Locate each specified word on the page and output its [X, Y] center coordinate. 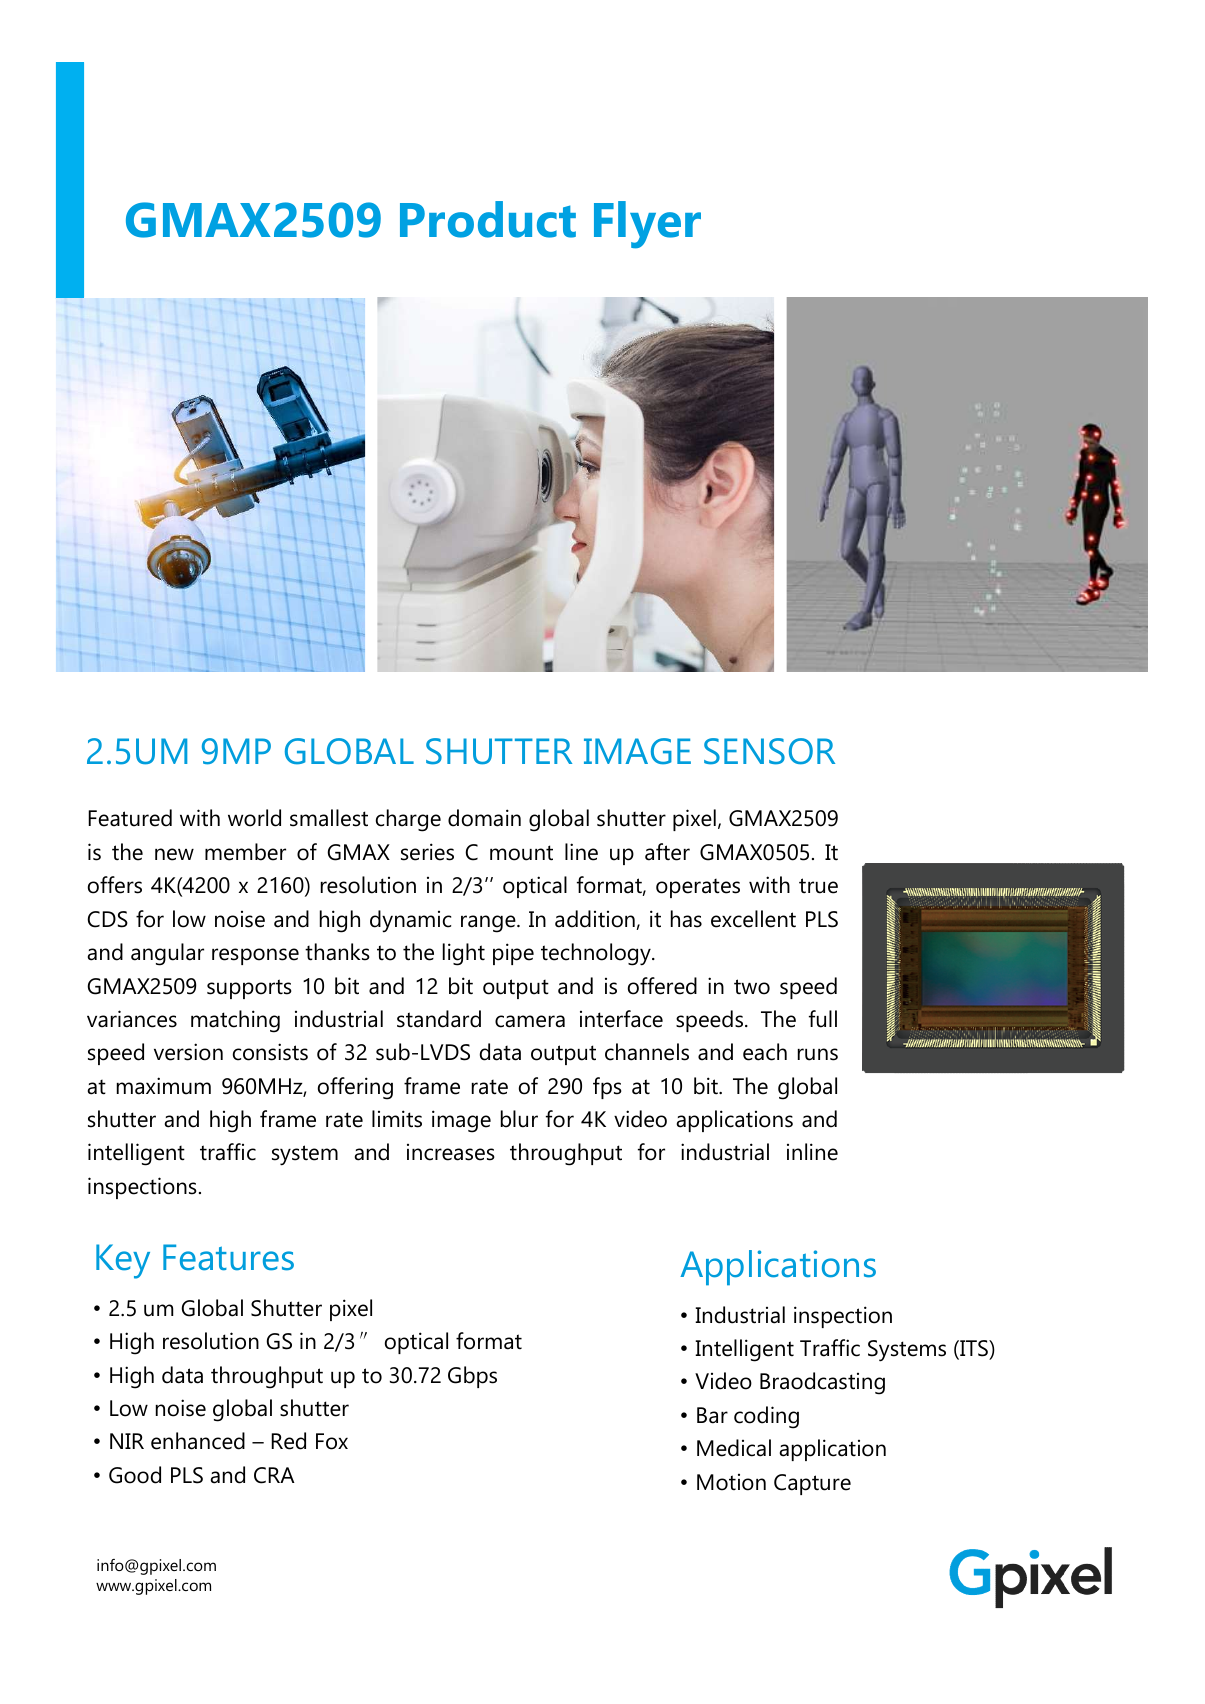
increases [451, 1152]
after [667, 852]
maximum [164, 1086]
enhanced [198, 1441]
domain [484, 818]
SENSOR [769, 751]
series [427, 852]
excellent [753, 919]
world [254, 818]
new [174, 854]
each [765, 1052]
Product [488, 219]
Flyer [647, 225]
